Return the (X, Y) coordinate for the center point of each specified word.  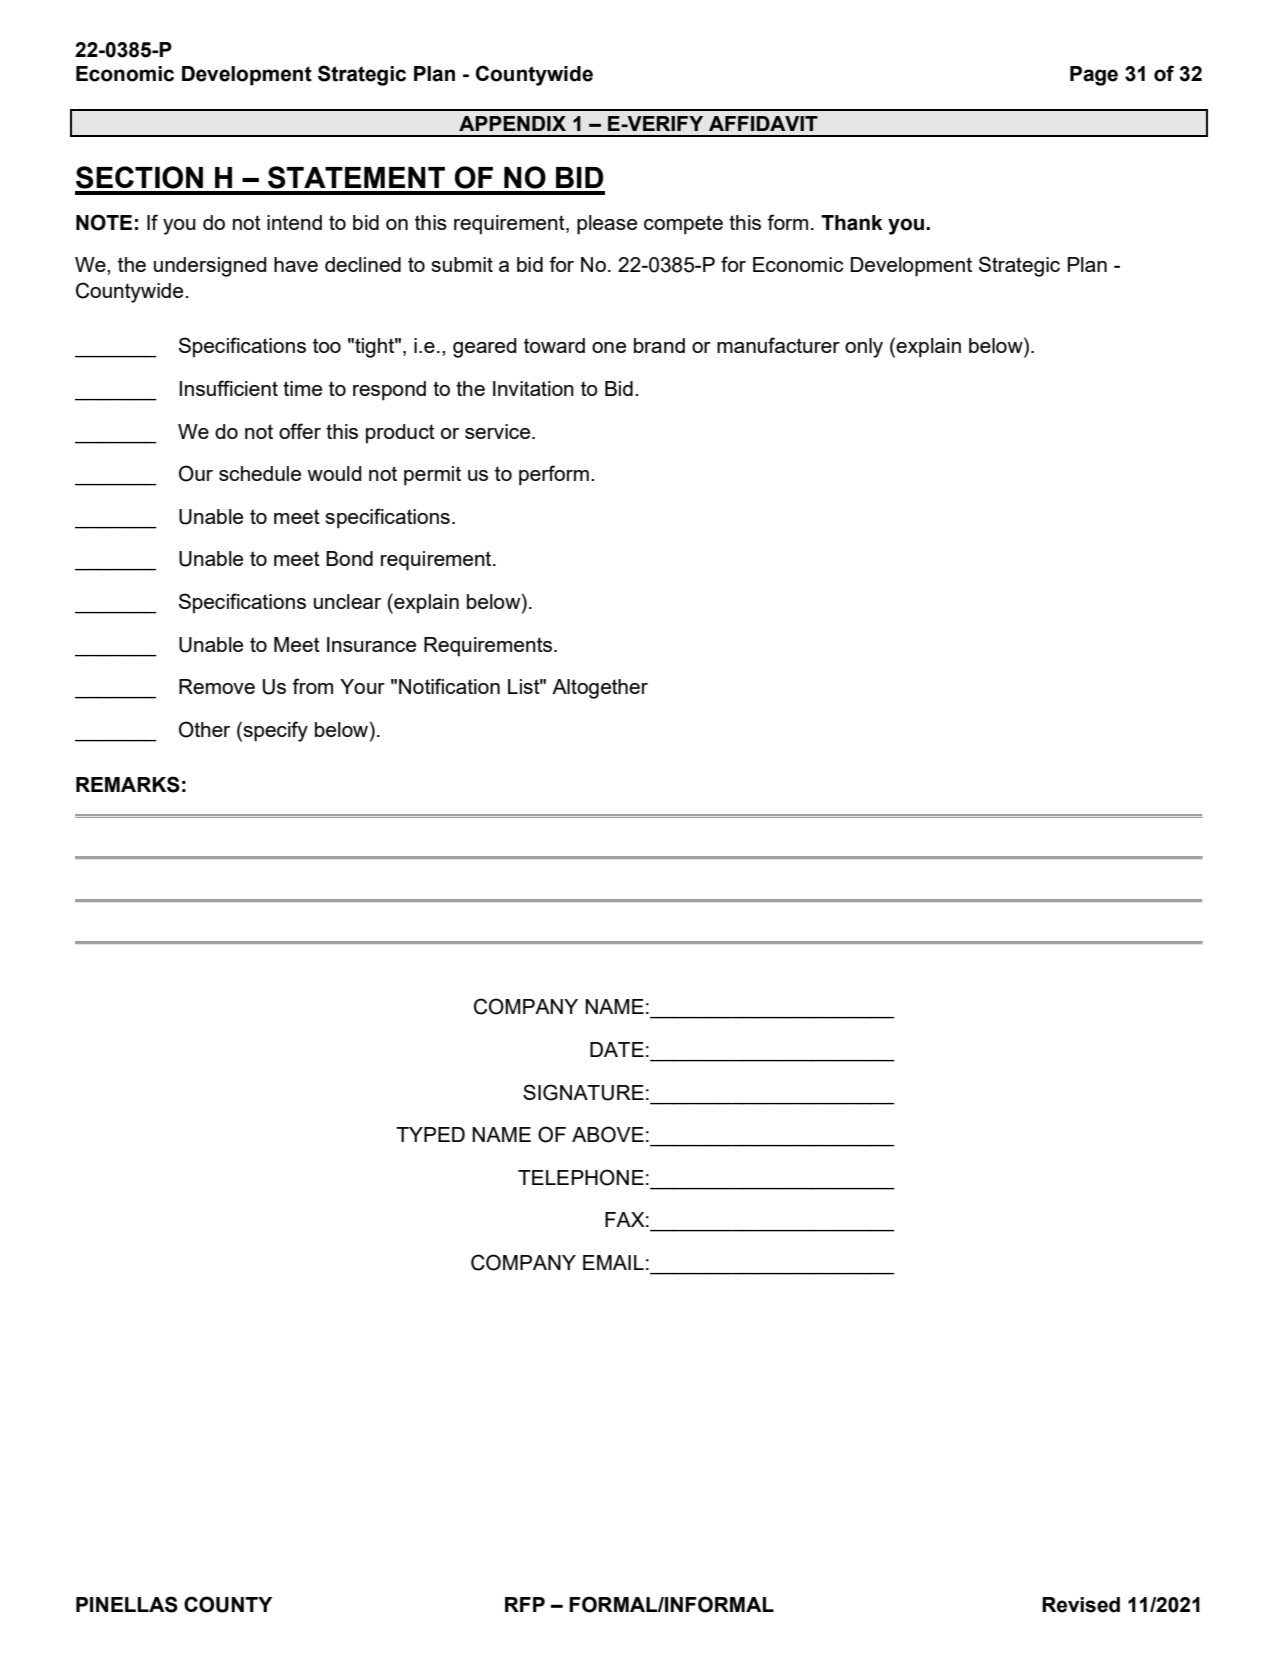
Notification (449, 686)
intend (294, 222)
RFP (525, 1604)
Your (362, 686)
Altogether (600, 689)
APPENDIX (512, 123)
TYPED (430, 1134)
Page (1094, 76)
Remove (217, 686)
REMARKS (128, 784)
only (864, 348)
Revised (1081, 1605)
